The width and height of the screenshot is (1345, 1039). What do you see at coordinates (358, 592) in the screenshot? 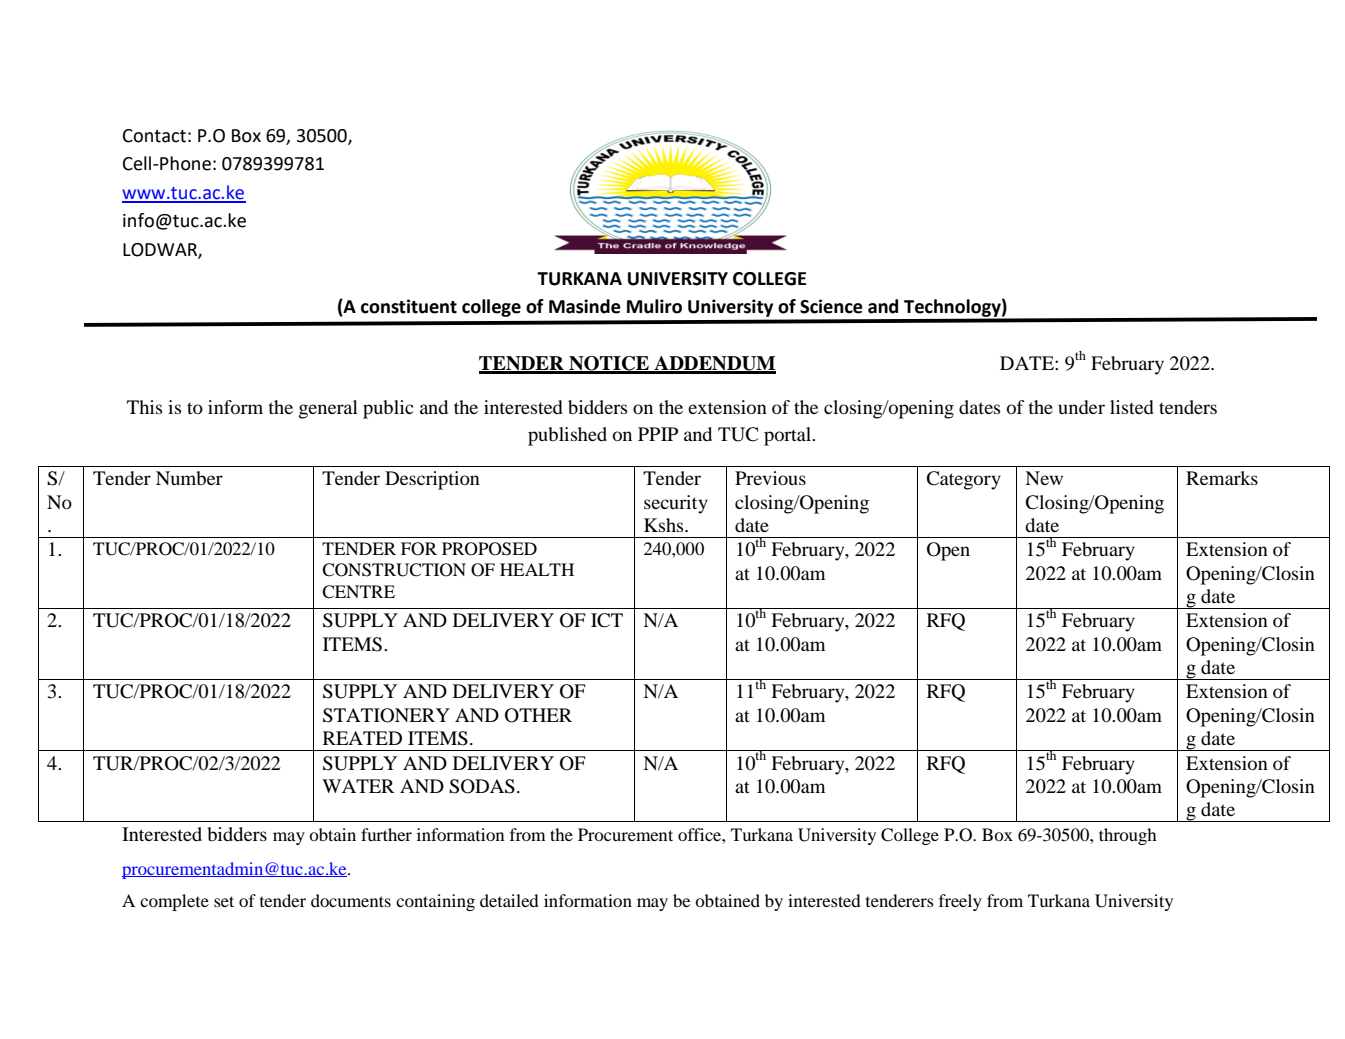
I see `CENTRE` at bounding box center [358, 592].
